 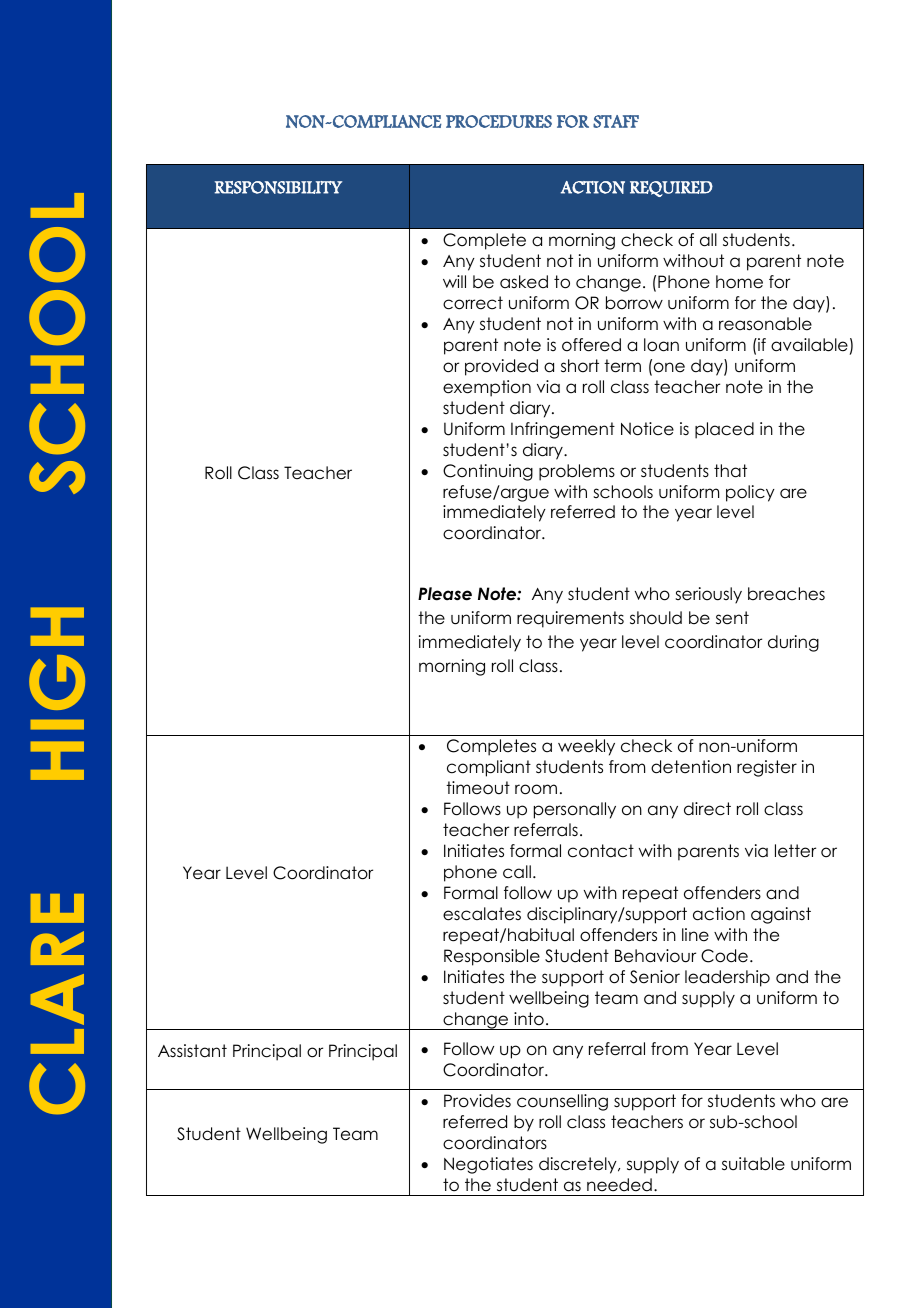 I want to click on requirements, so click(x=570, y=619).
